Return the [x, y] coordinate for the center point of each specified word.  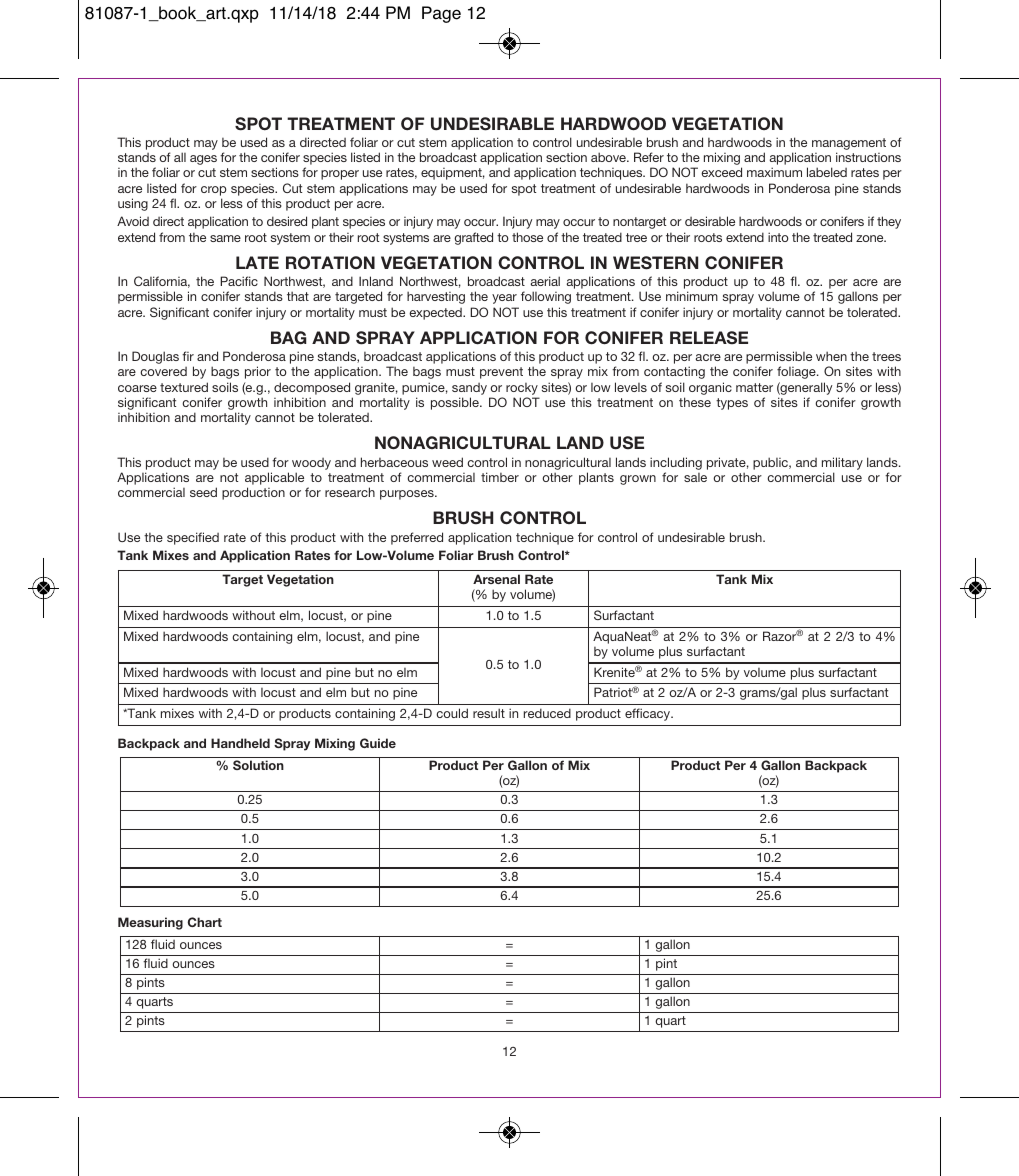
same [225, 238]
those [527, 237]
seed [203, 492]
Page [441, 14]
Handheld [240, 743]
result [489, 713]
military [842, 463]
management [849, 145]
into [778, 237]
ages [203, 160]
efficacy [649, 714]
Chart [205, 922]
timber [500, 477]
